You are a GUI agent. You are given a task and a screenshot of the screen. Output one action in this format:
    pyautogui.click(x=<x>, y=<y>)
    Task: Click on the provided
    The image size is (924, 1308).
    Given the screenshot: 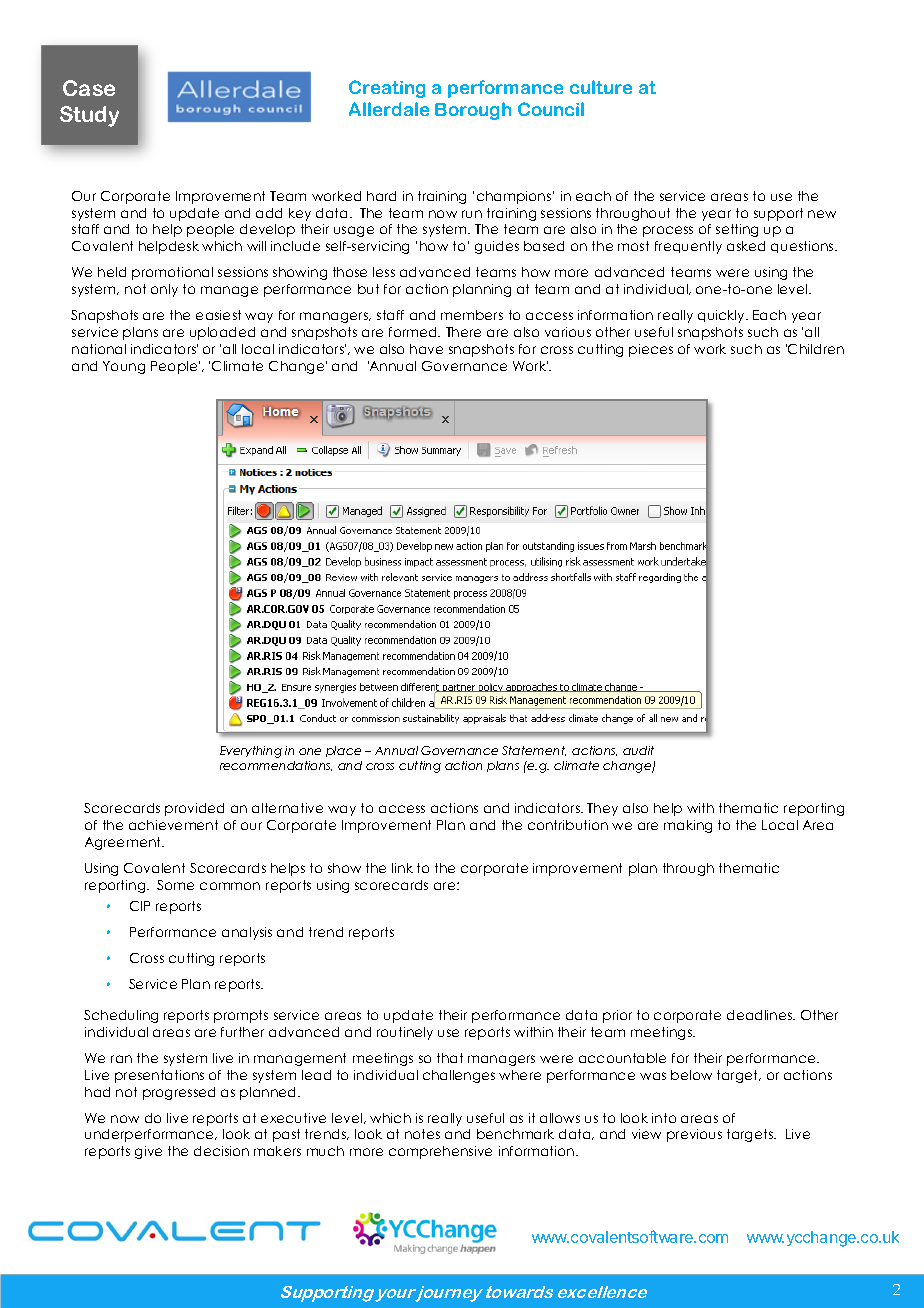 What is the action you would take?
    pyautogui.click(x=194, y=809)
